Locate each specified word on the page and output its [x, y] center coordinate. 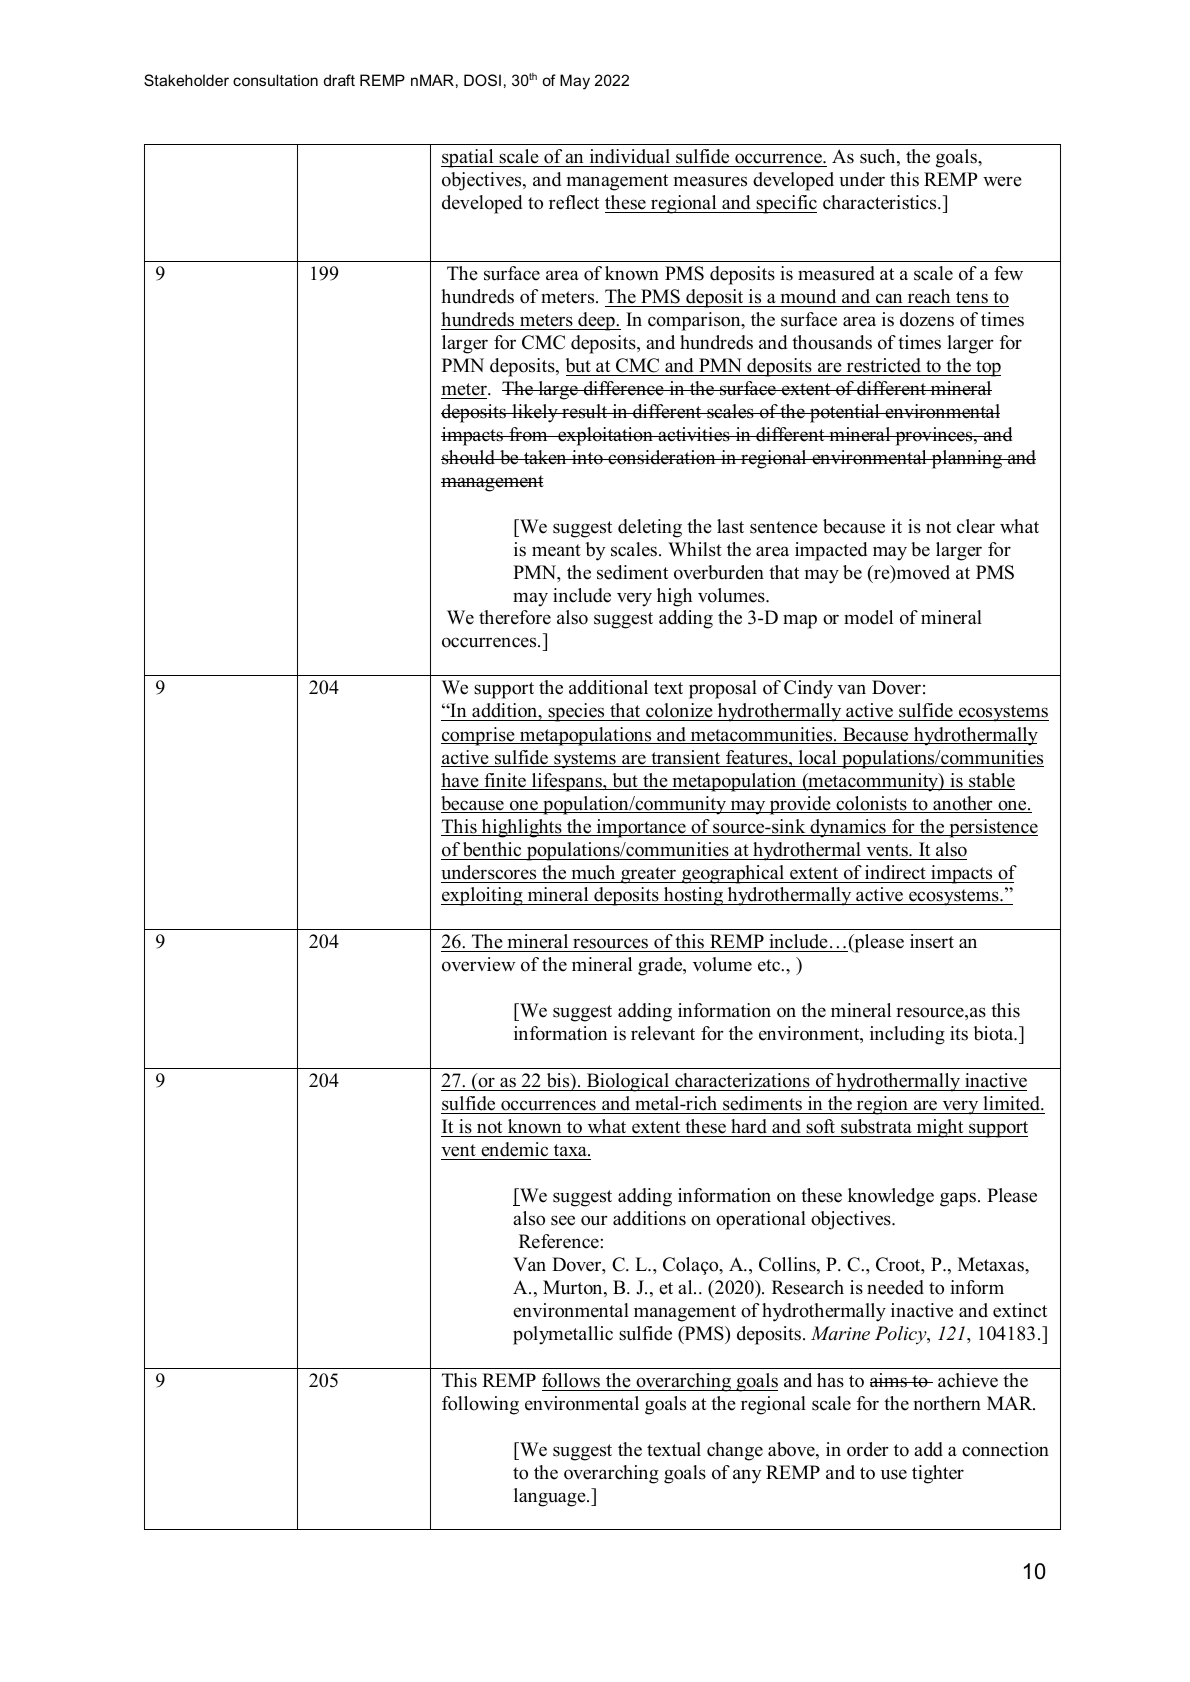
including [907, 1035]
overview [478, 964]
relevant [663, 1033]
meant [556, 550]
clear [976, 526]
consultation [275, 80]
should [469, 457]
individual [630, 156]
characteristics [881, 202]
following [480, 1405]
